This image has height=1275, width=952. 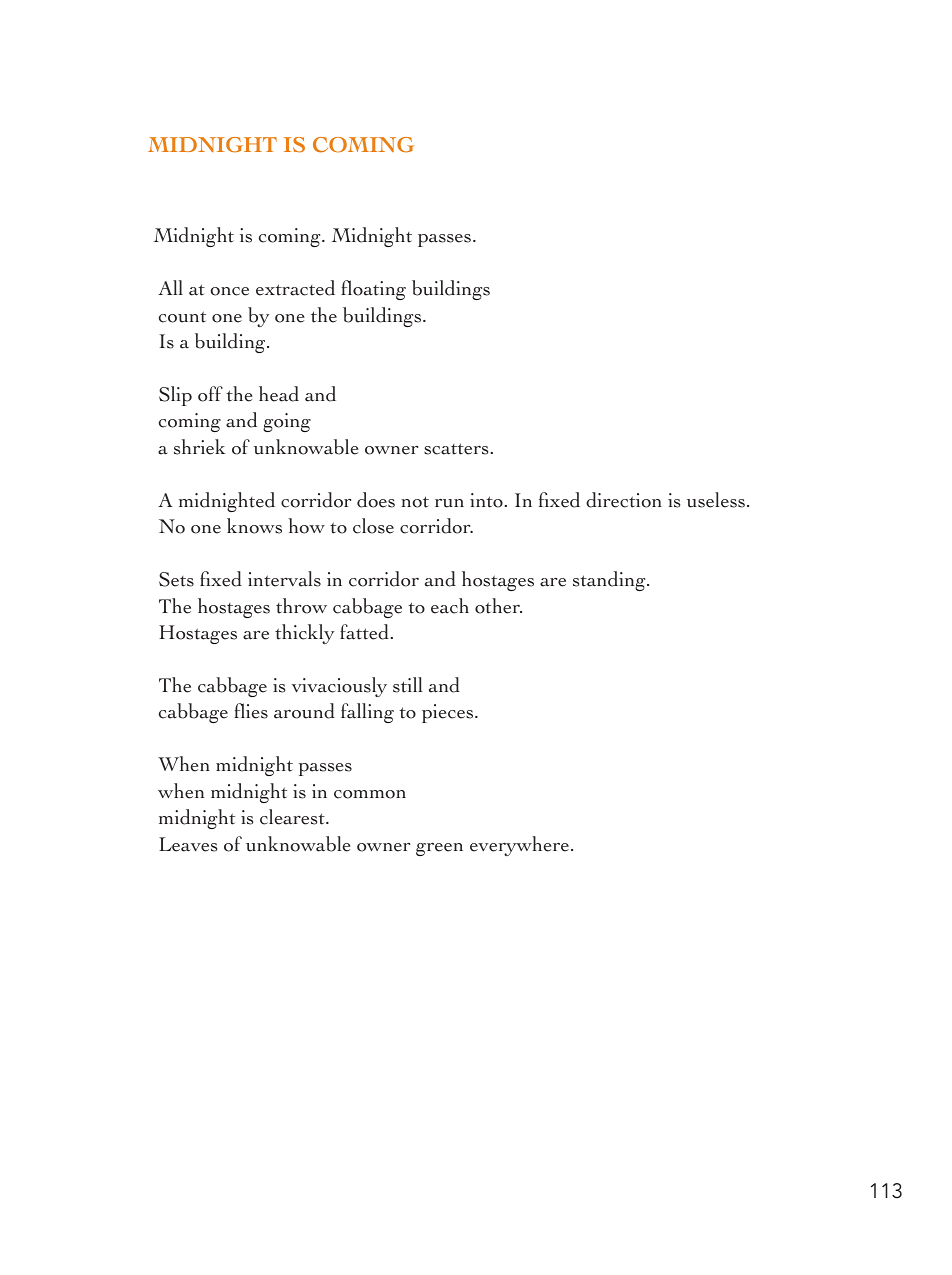 What do you see at coordinates (610, 581) in the image?
I see `standing` at bounding box center [610, 581].
